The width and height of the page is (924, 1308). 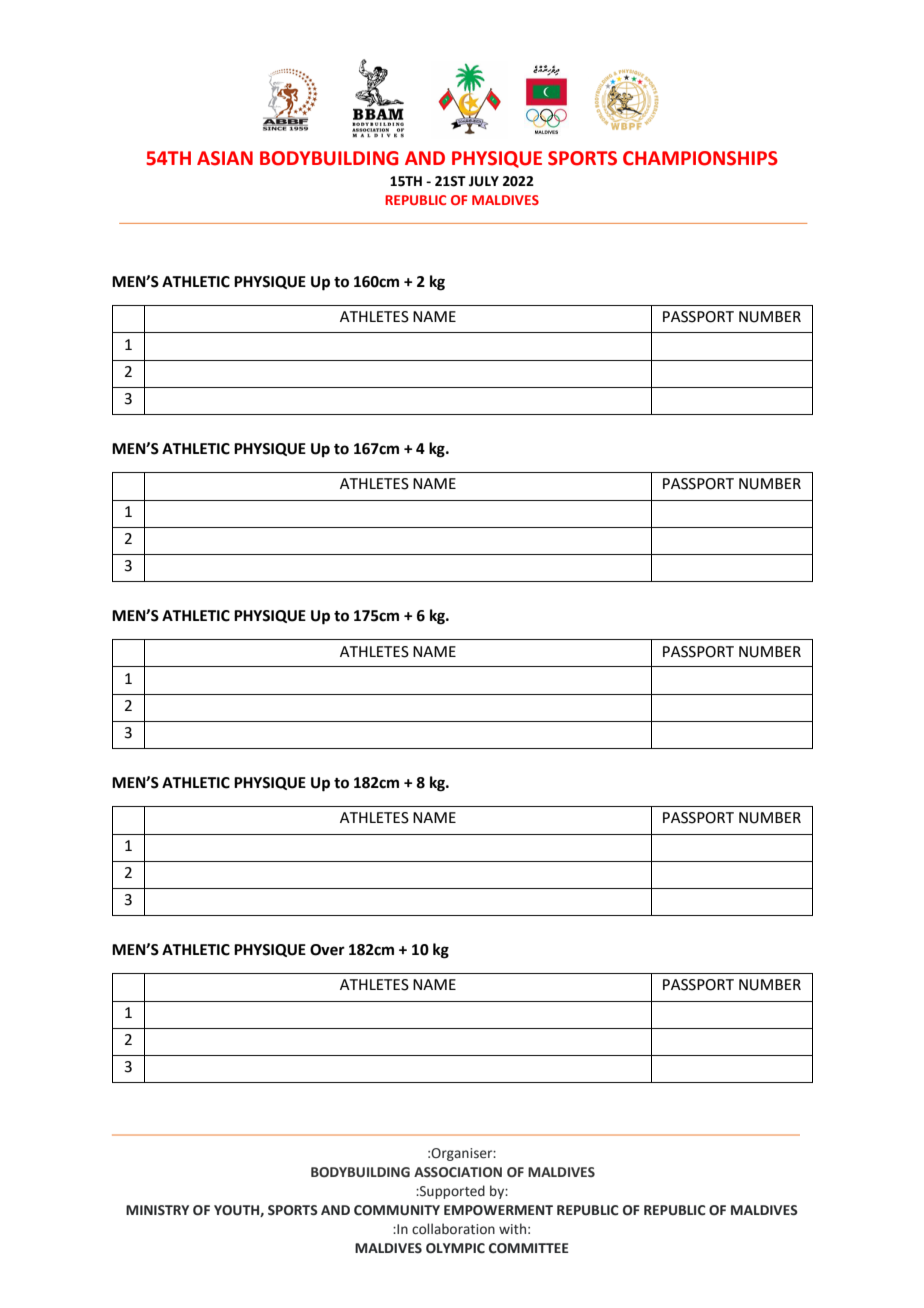 What do you see at coordinates (397, 1210) in the page?
I see `COMMUNITY` at bounding box center [397, 1210].
